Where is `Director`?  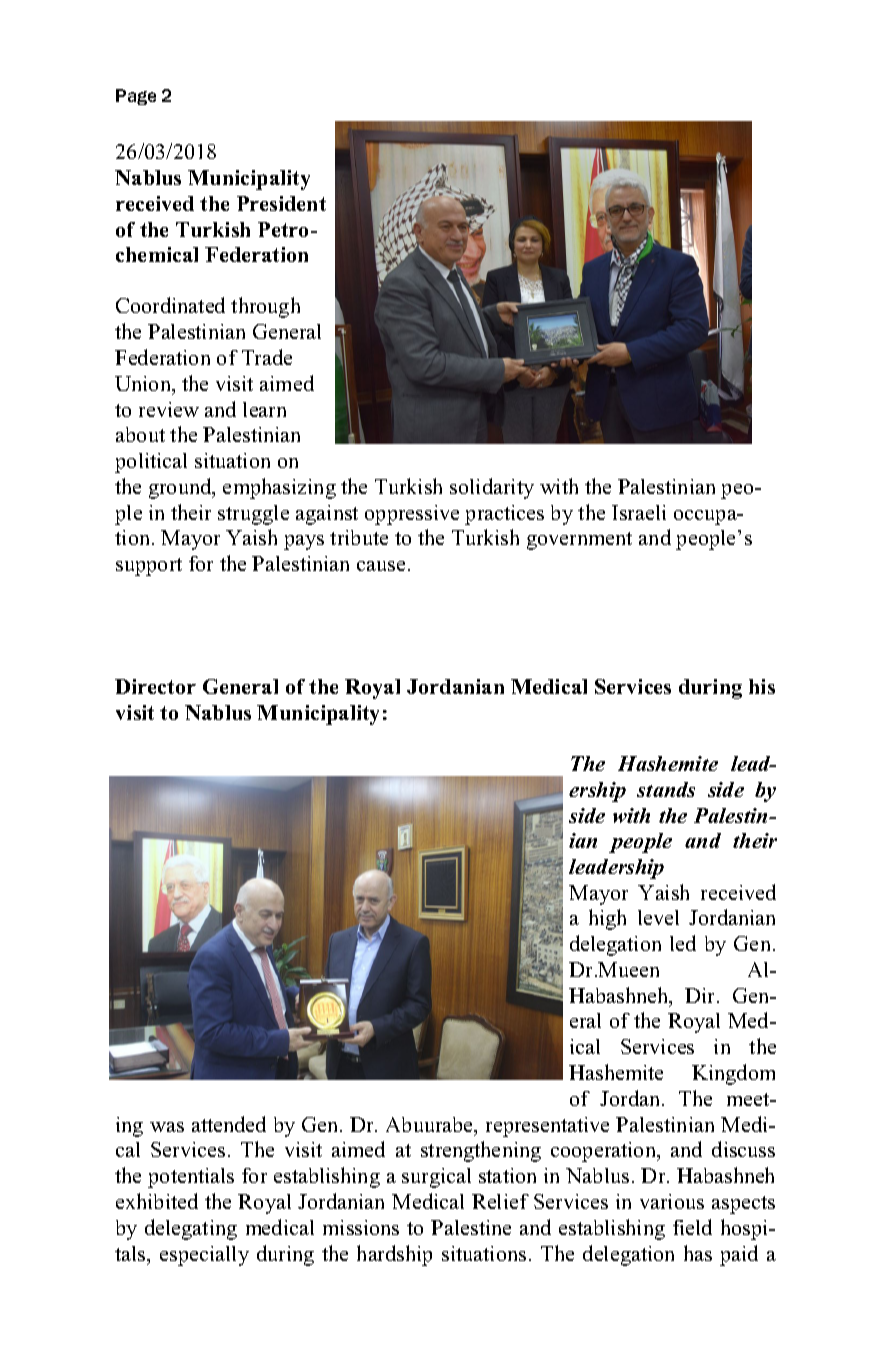 Director is located at coordinates (155, 686).
